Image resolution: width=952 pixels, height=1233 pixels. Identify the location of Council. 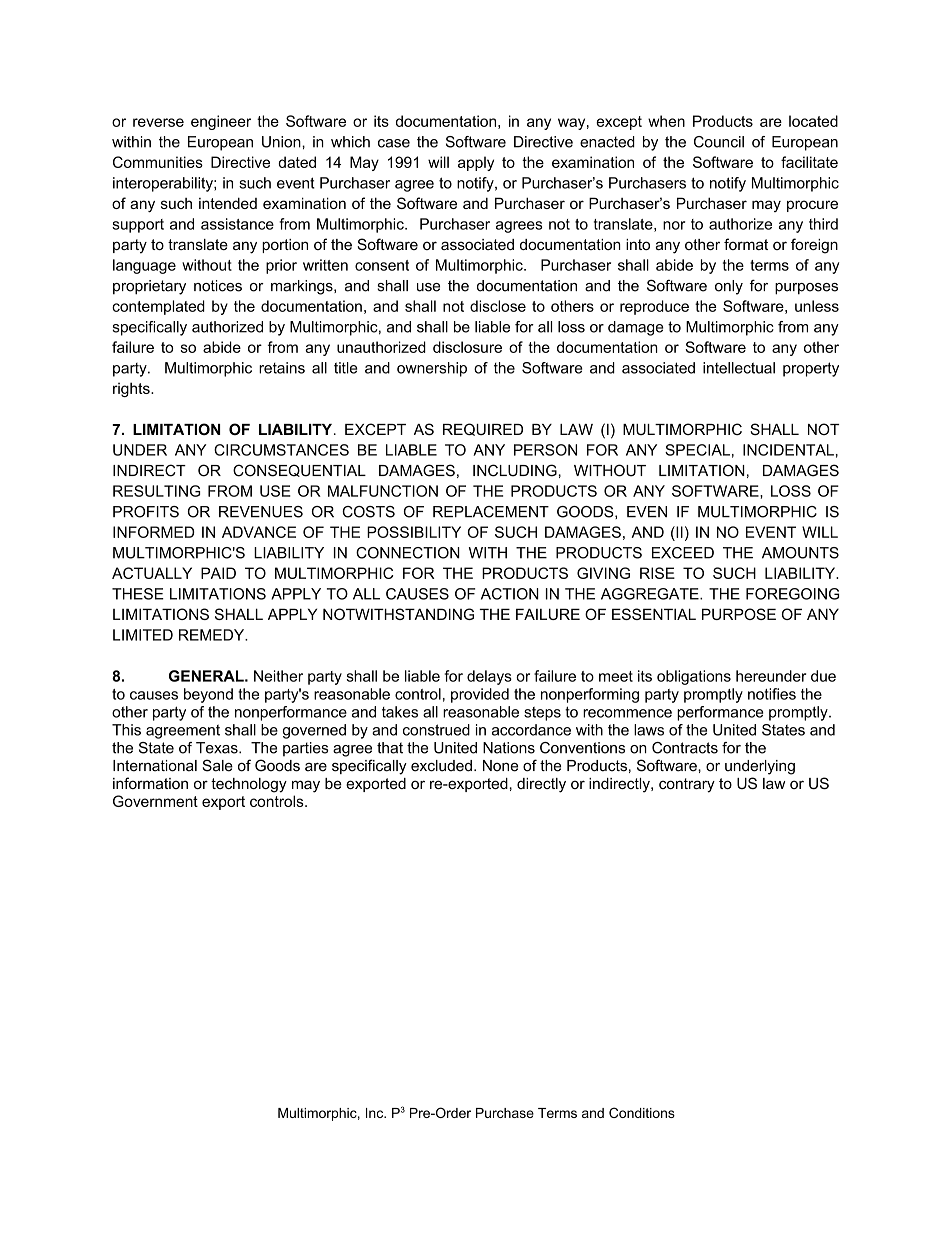
(719, 142).
